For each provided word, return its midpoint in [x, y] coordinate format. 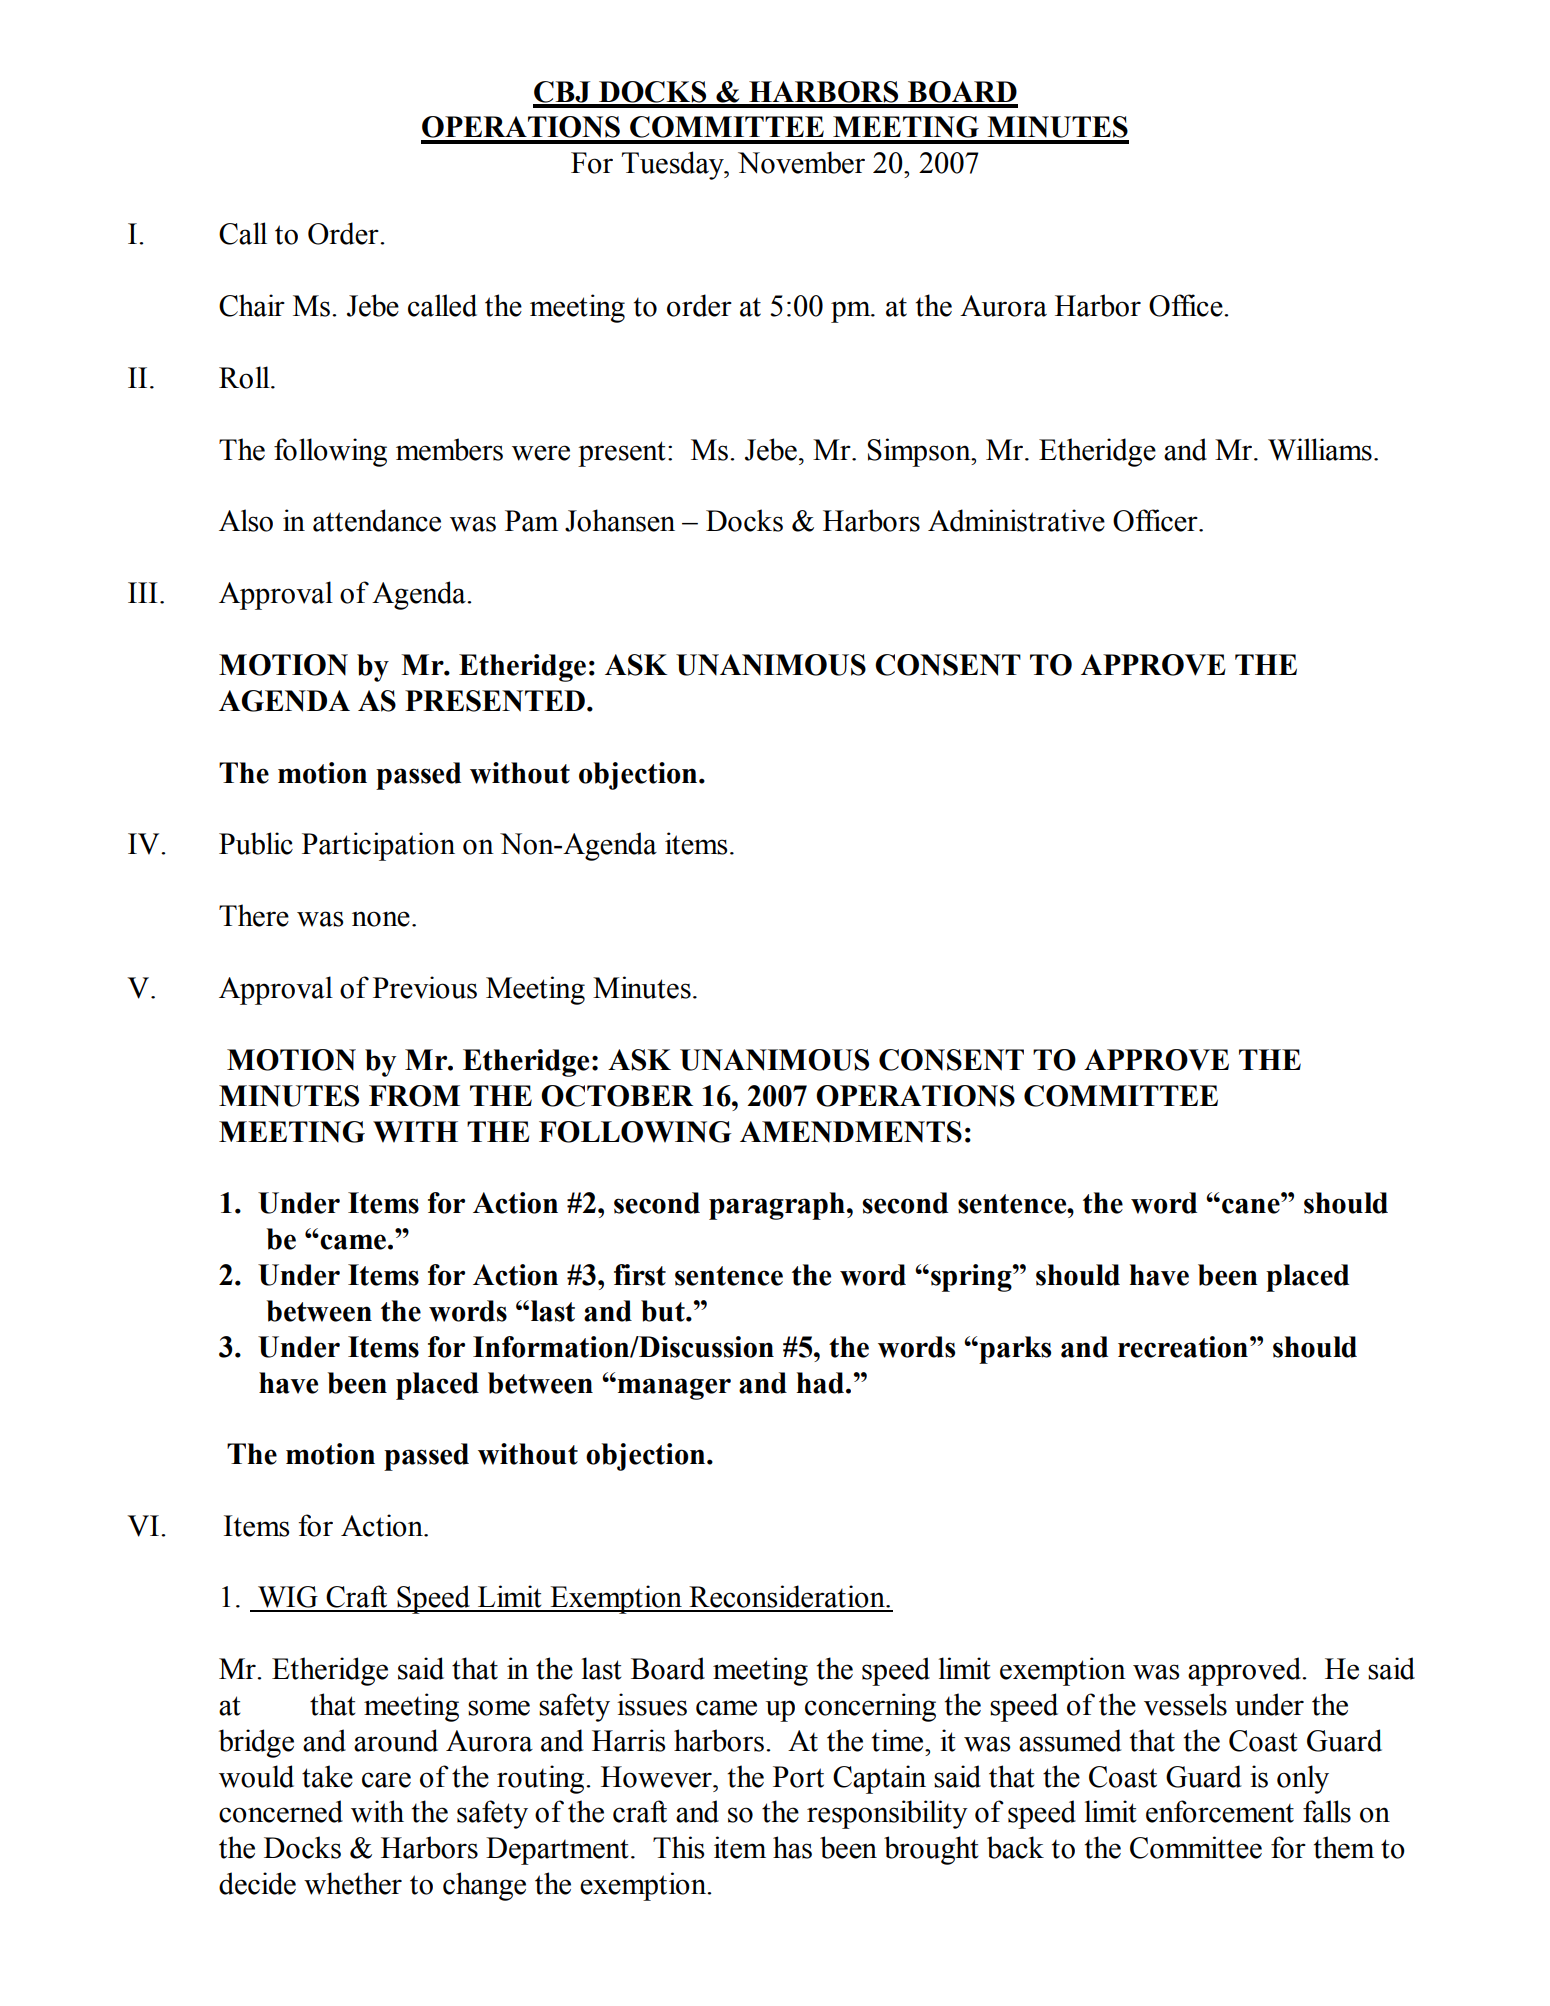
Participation [378, 846]
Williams [1320, 449]
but [664, 1311]
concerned [281, 1811]
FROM [414, 1096]
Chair [252, 305]
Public [256, 843]
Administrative [1016, 520]
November [801, 162]
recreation [1183, 1347]
